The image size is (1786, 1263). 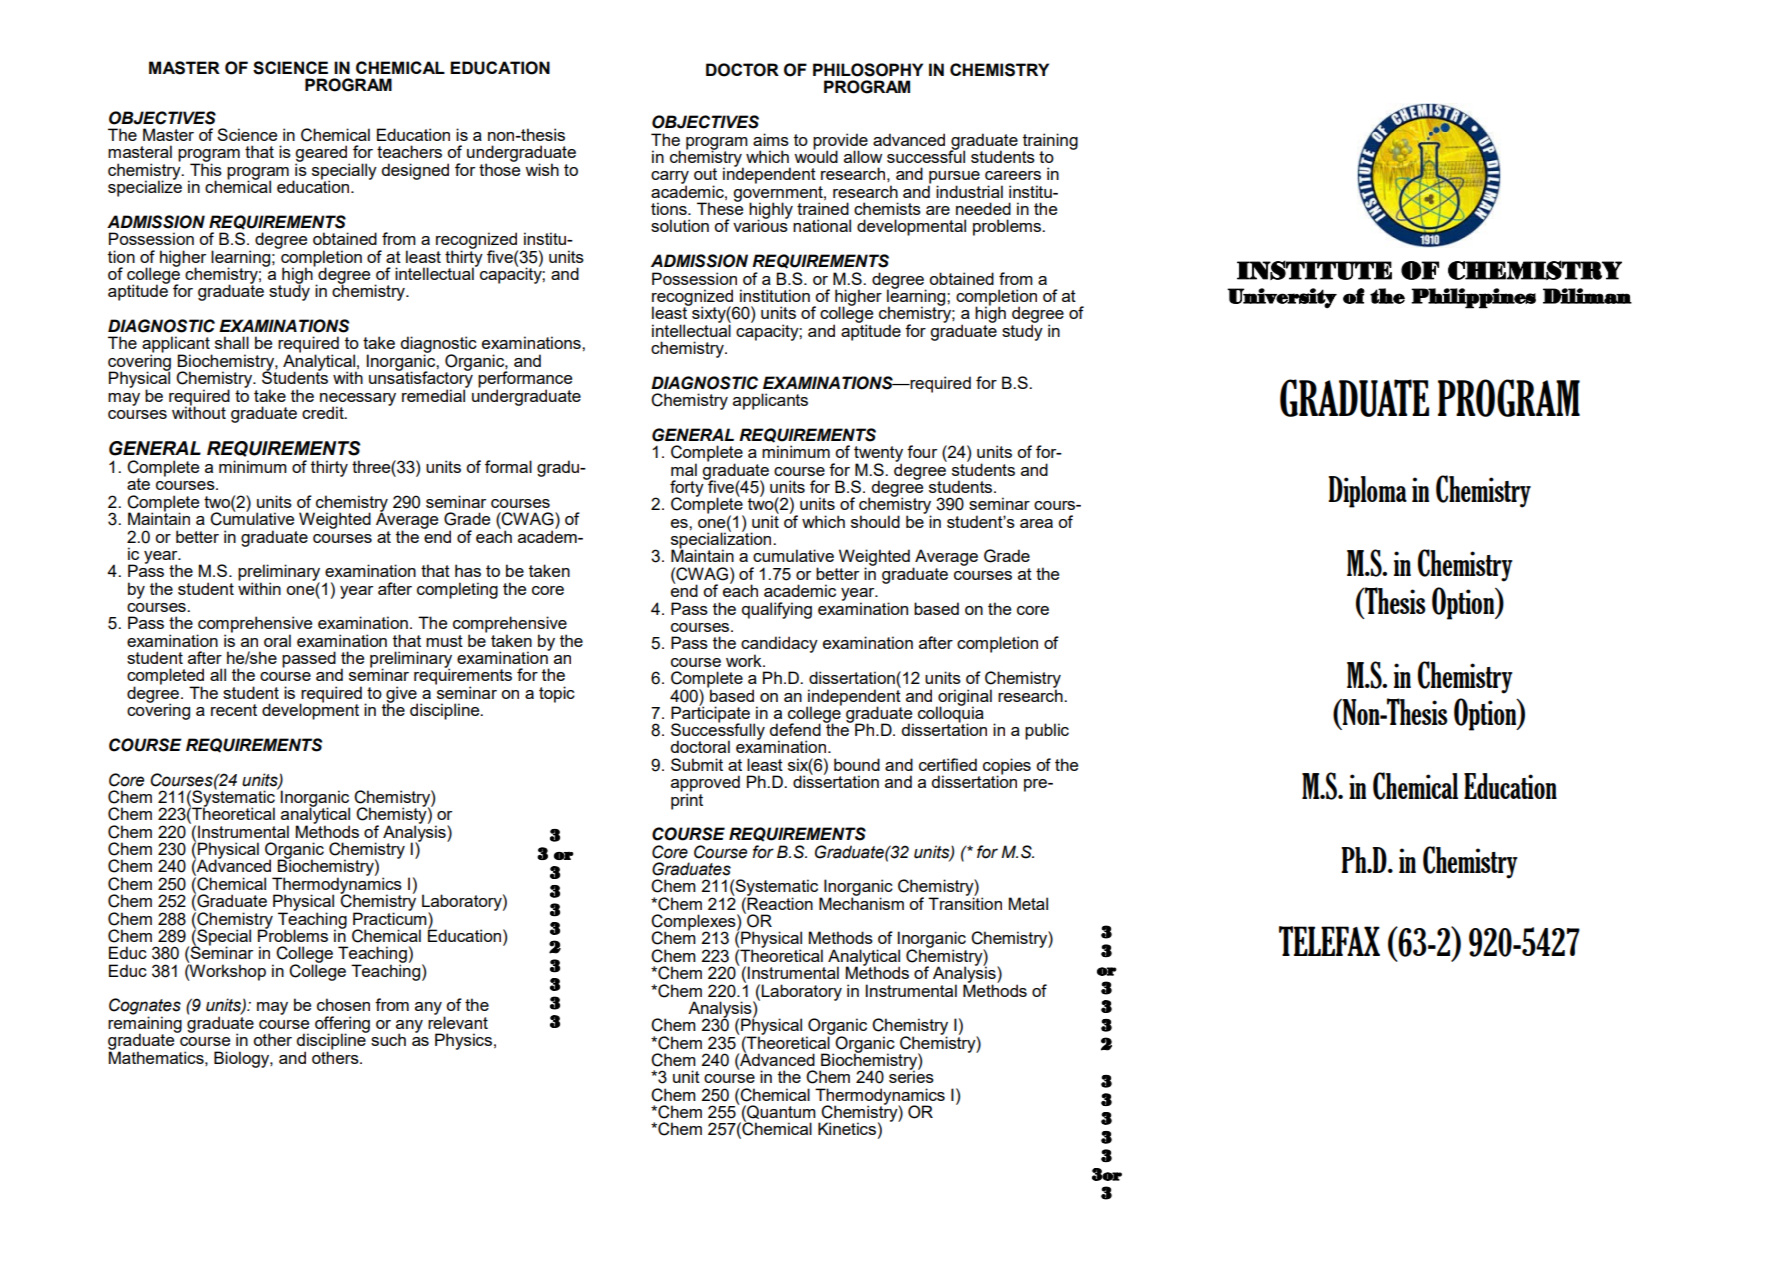 I want to click on geared, so click(x=322, y=154).
